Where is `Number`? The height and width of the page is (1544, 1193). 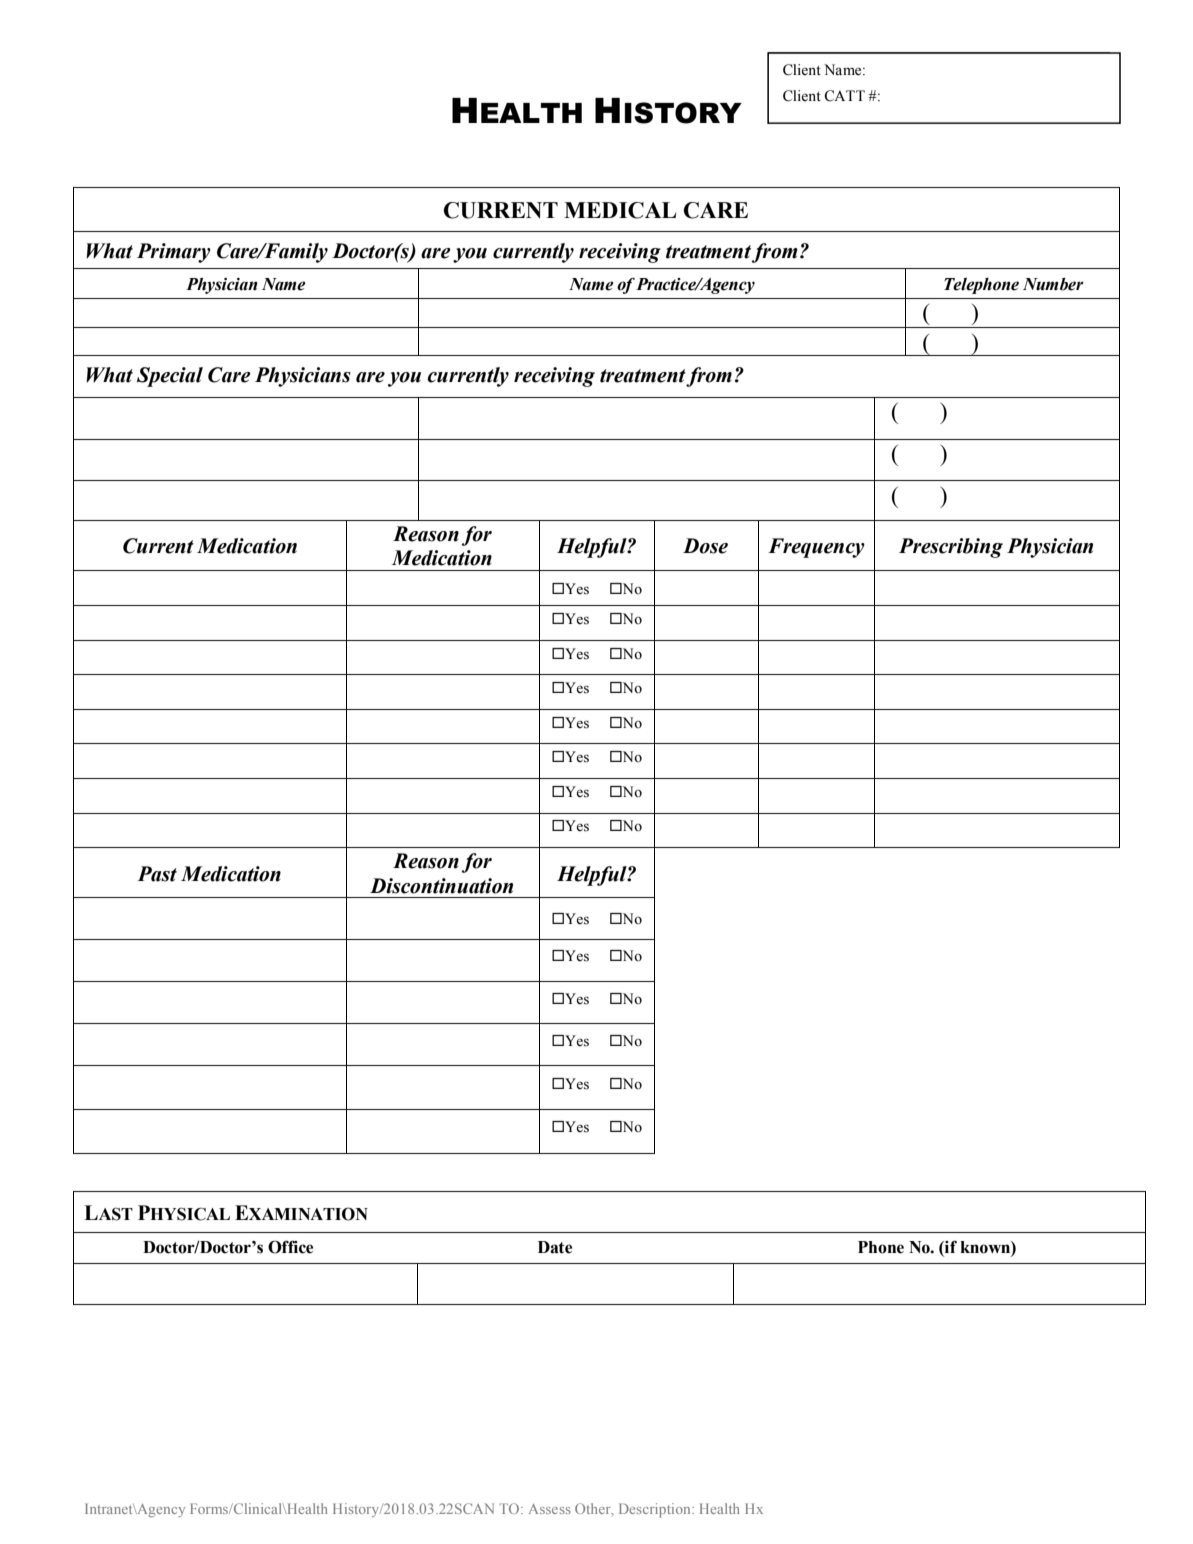 Number is located at coordinates (1053, 284).
